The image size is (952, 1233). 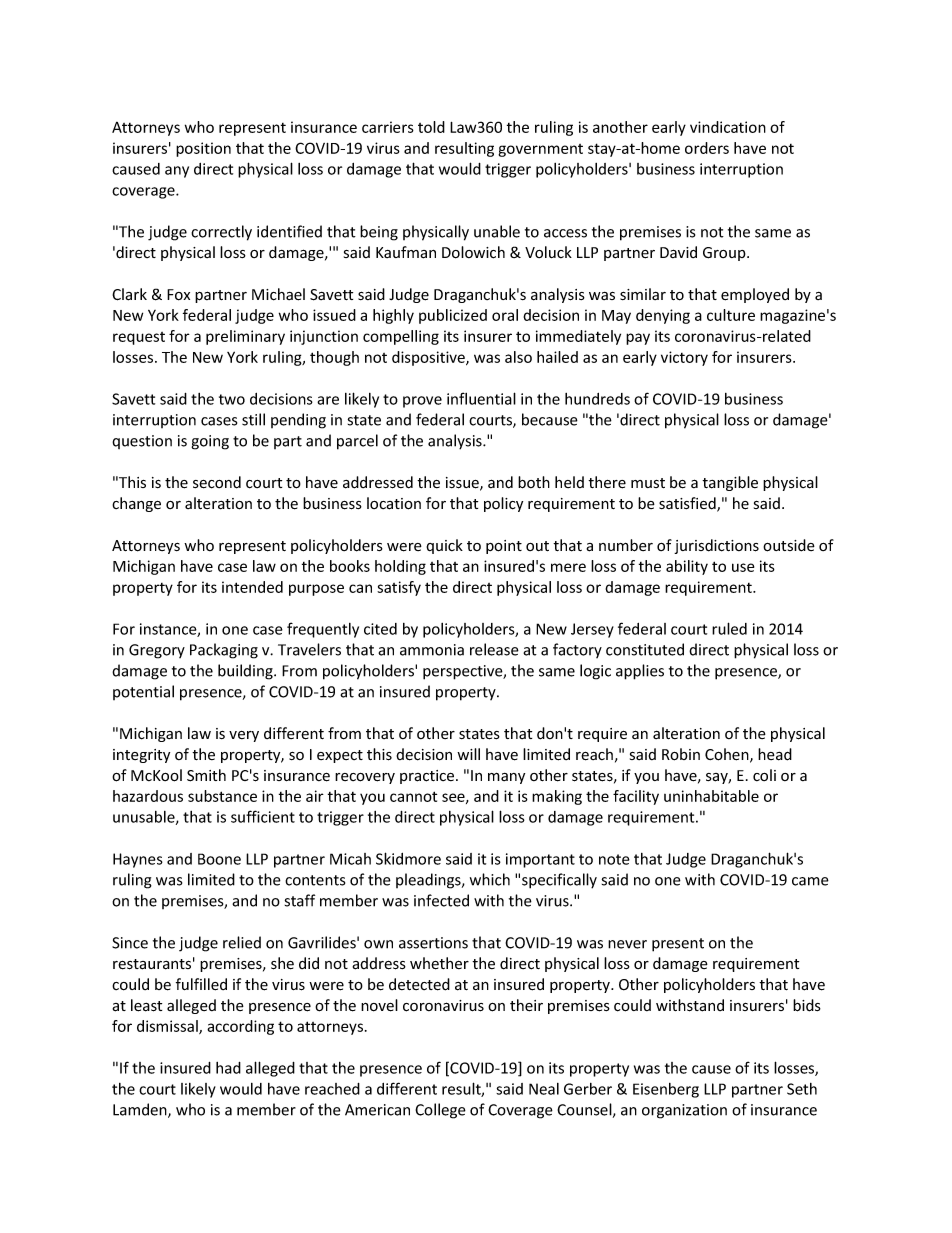 I want to click on College, so click(x=440, y=1111).
